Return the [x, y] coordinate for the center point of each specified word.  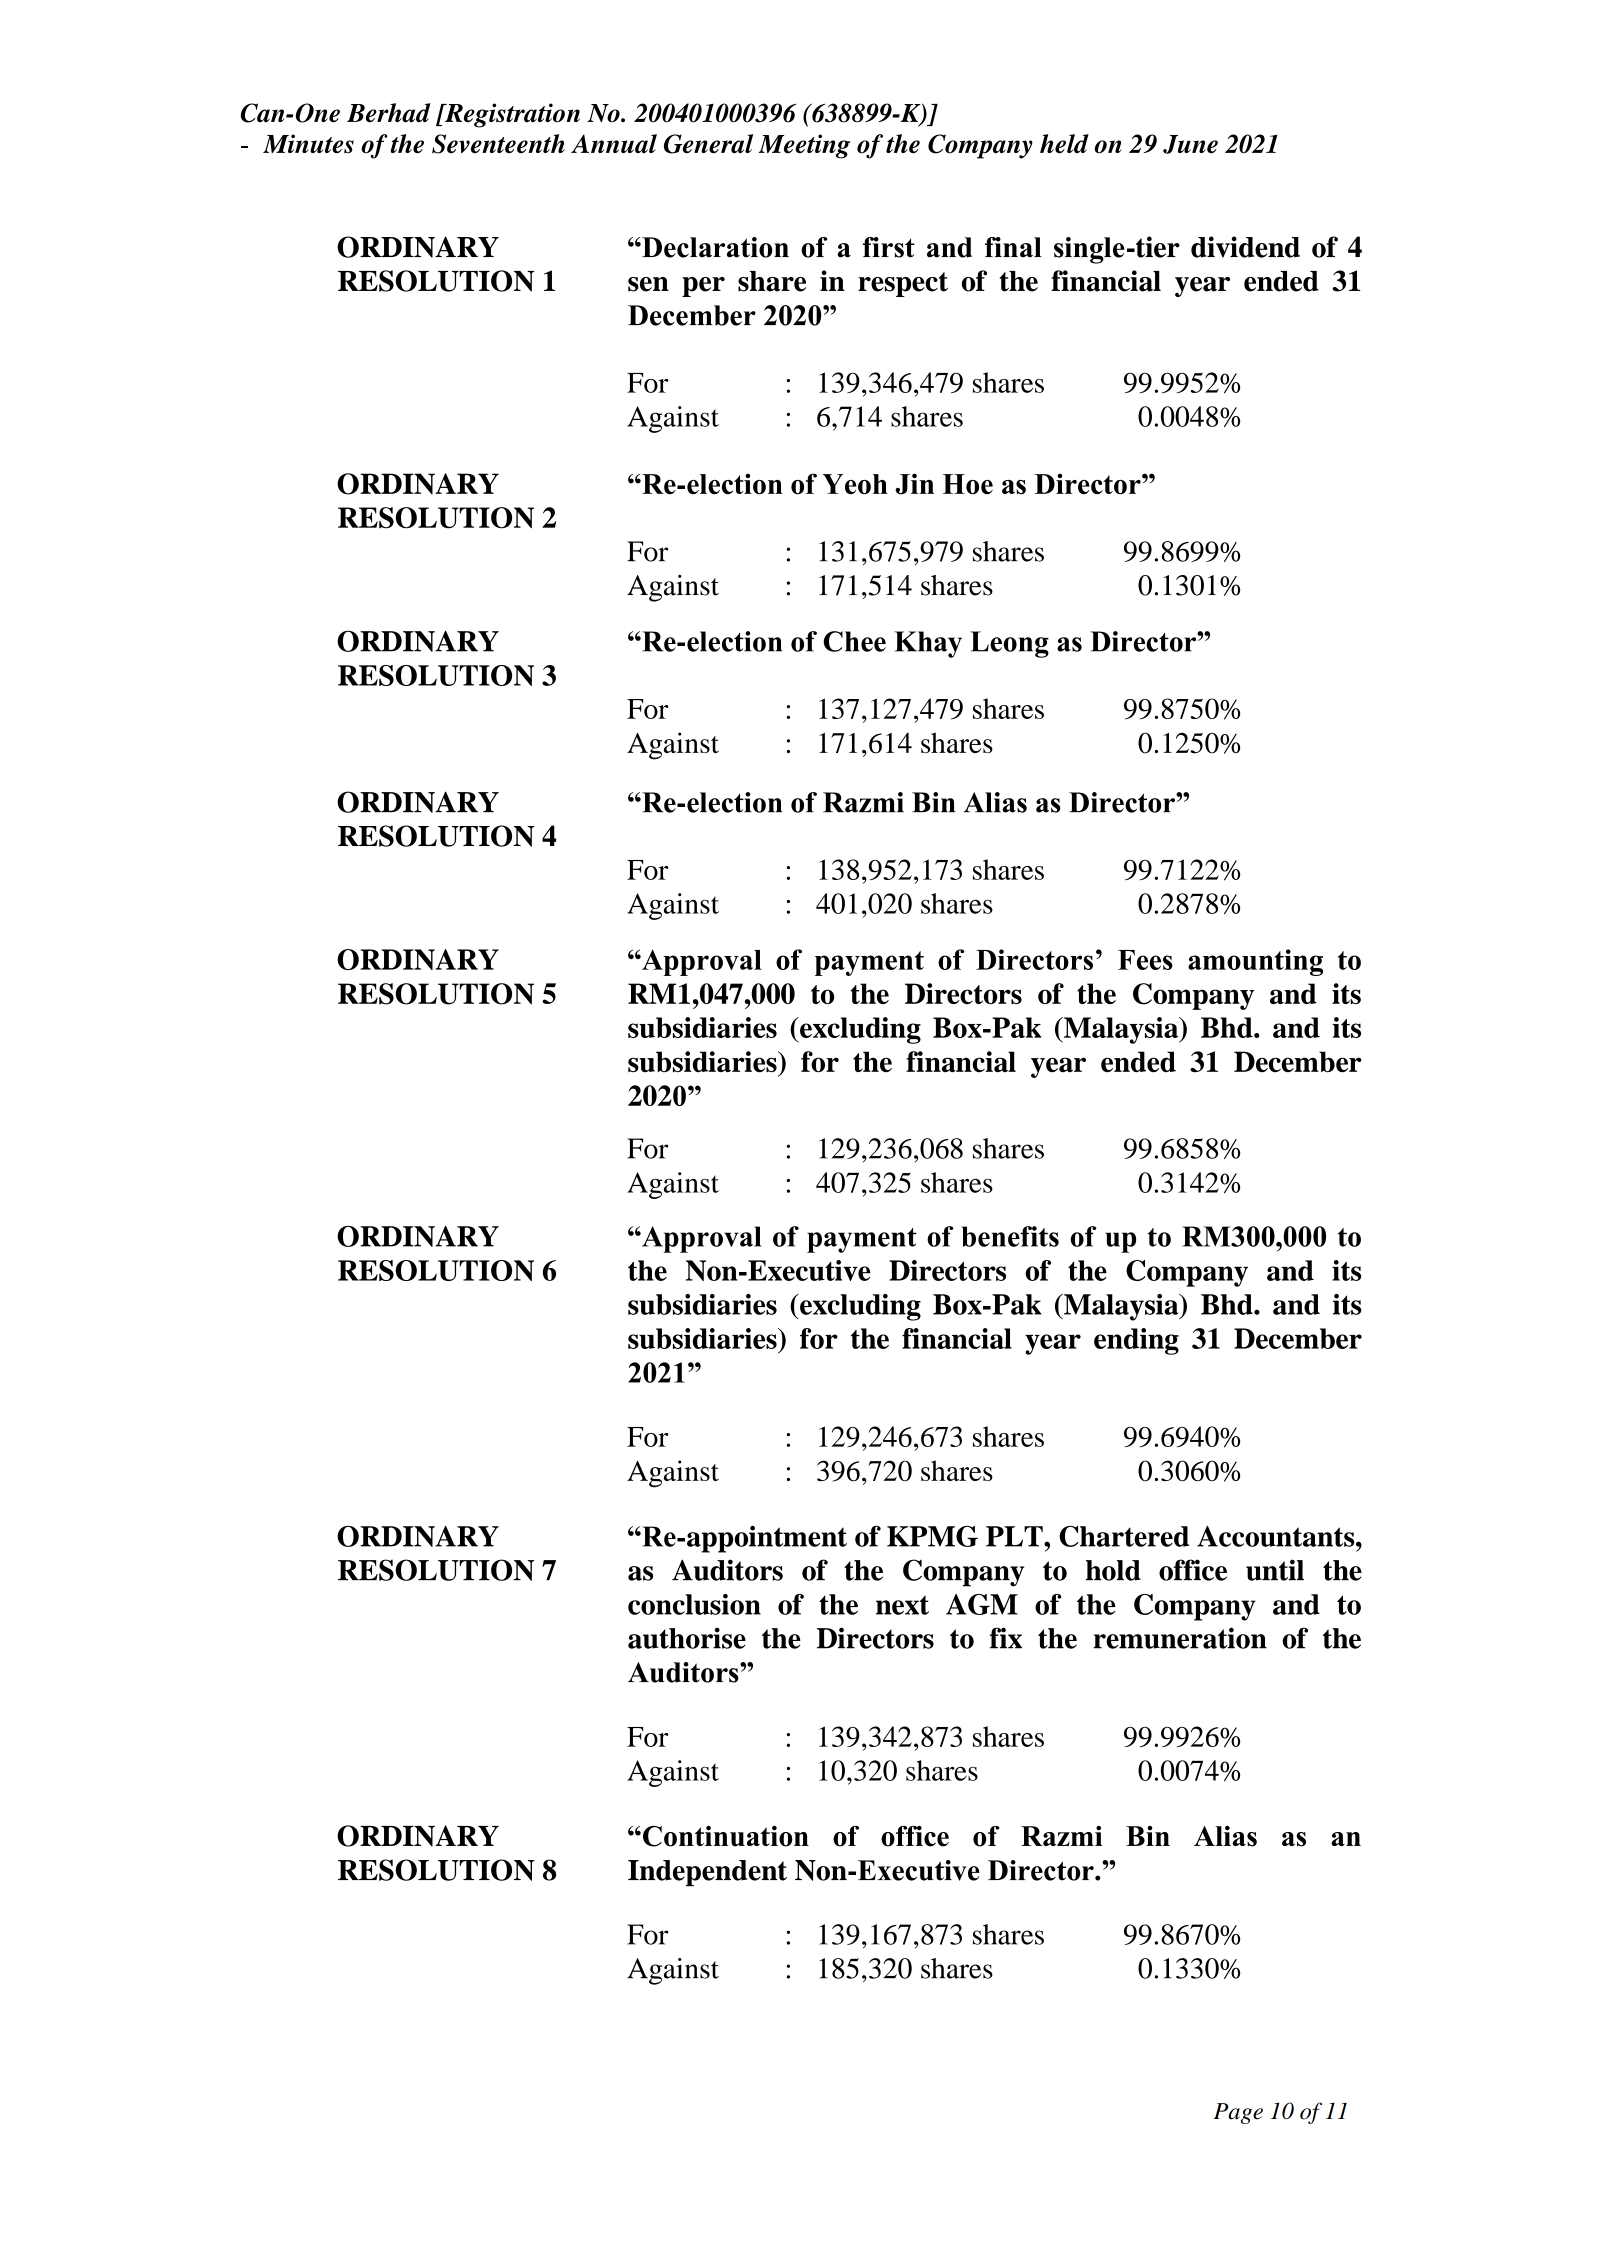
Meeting [804, 146]
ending [1136, 1341]
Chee [854, 641]
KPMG [932, 1536]
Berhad [389, 113]
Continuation [726, 1836]
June [1190, 144]
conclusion [694, 1604]
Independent [707, 1873]
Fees [1145, 960]
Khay [928, 644]
